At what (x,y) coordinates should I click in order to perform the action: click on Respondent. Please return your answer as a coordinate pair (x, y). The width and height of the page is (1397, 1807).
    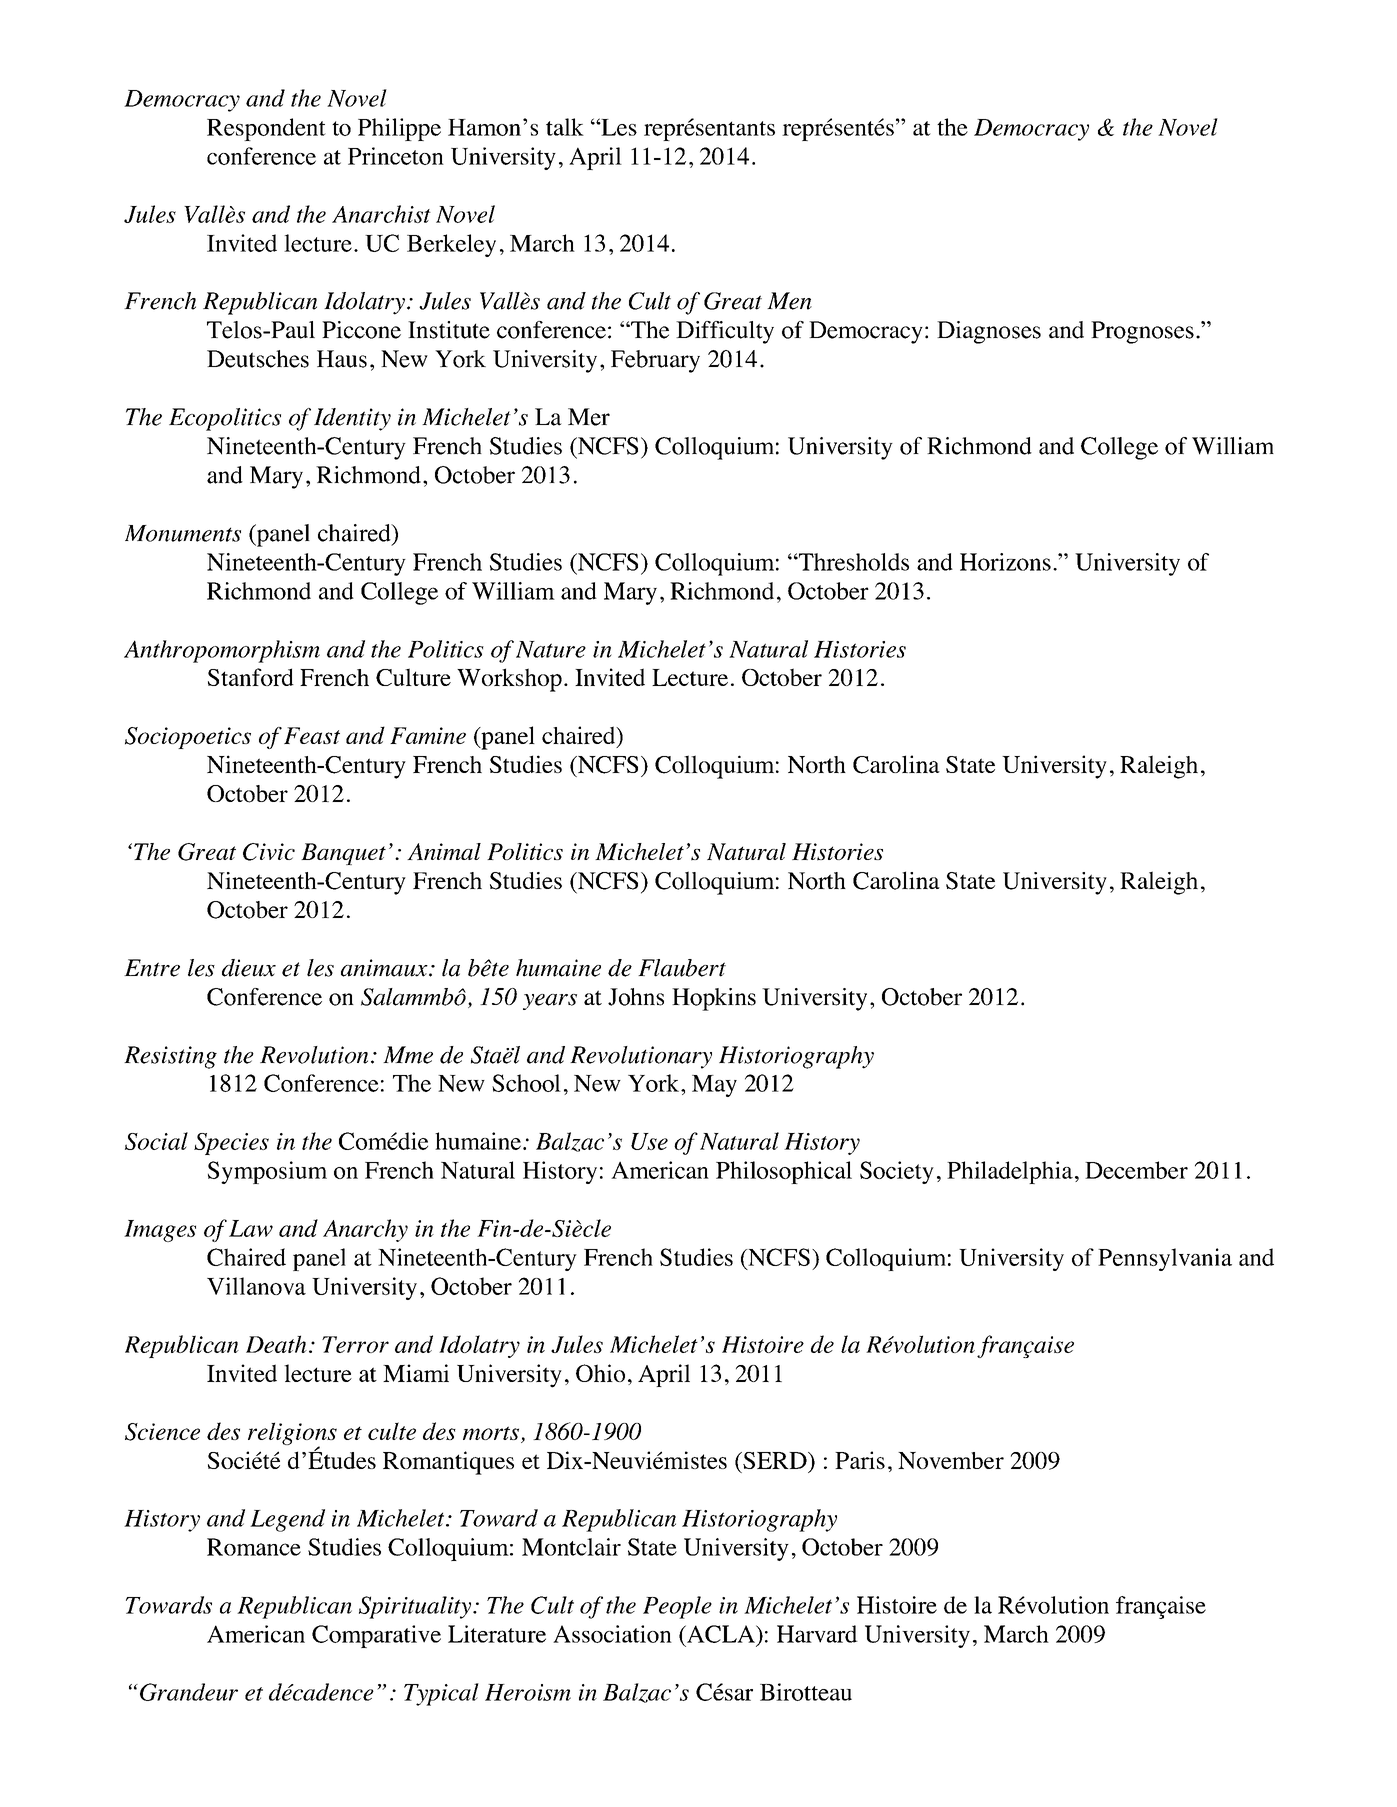
    Looking at the image, I should click on (266, 129).
